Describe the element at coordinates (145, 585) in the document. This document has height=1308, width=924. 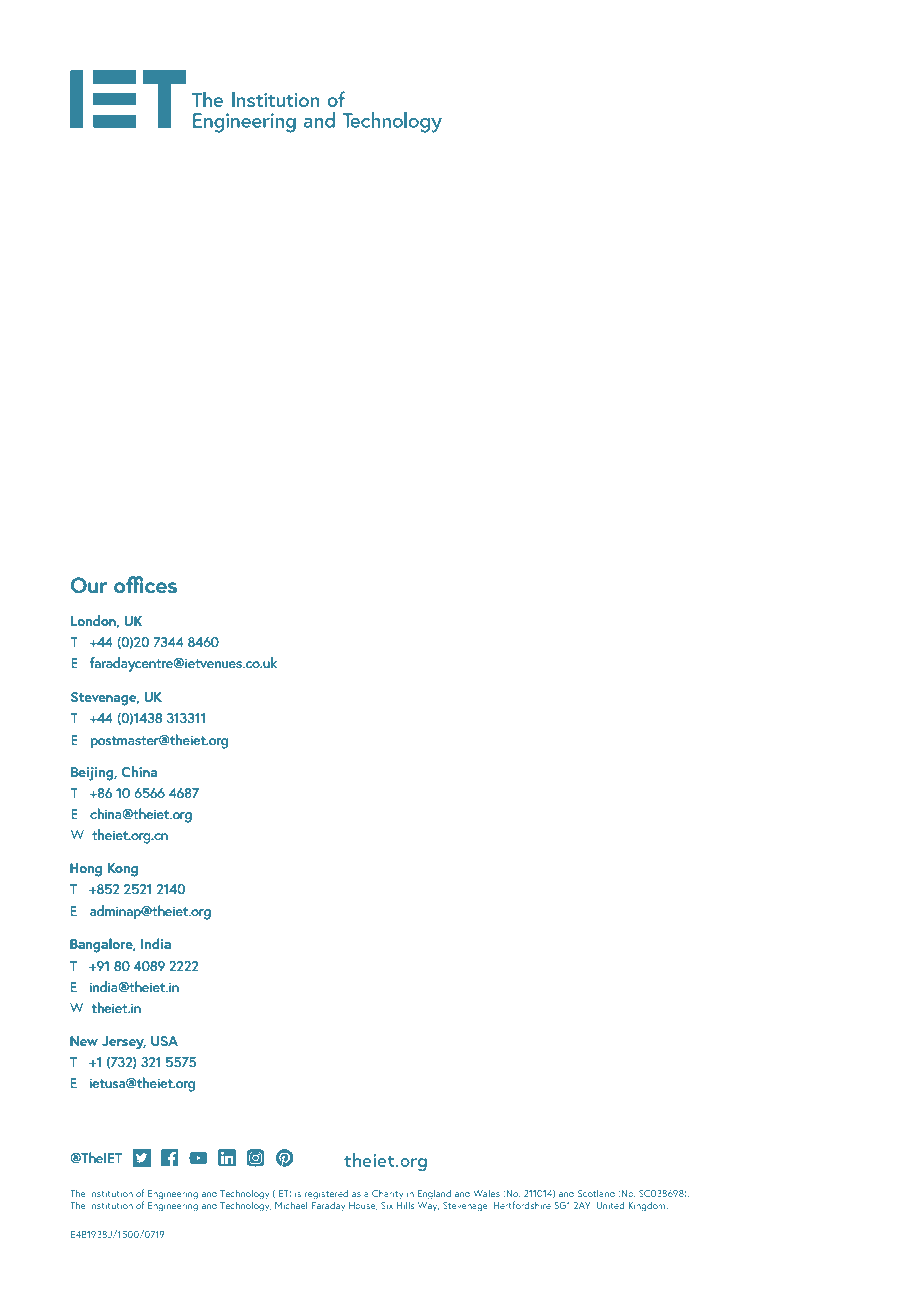
I see `offices` at that location.
